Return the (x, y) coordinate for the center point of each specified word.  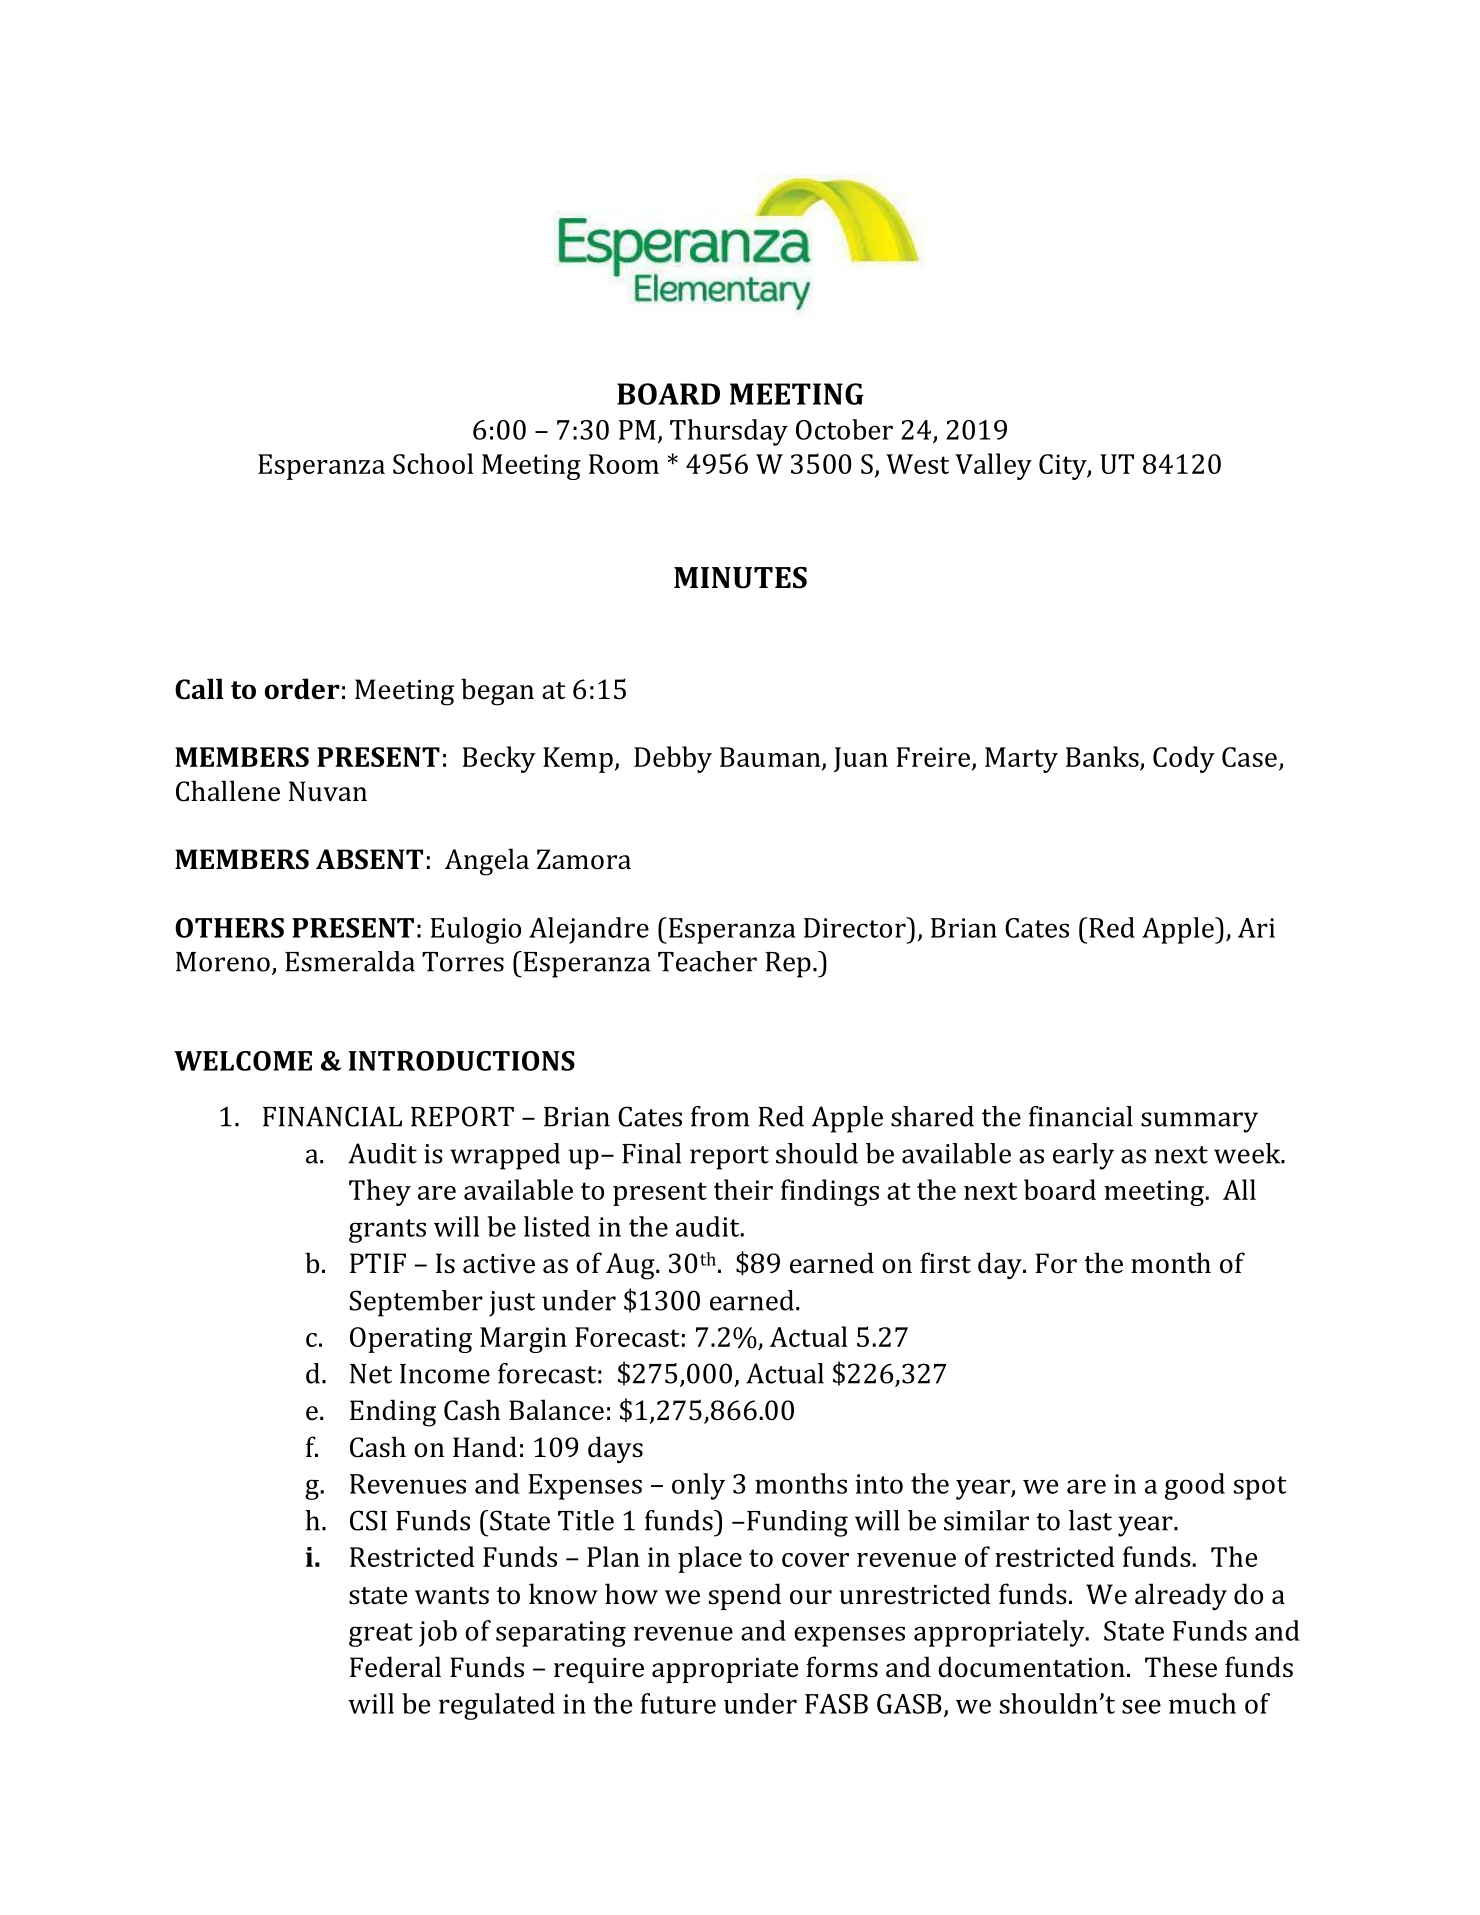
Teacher (707, 961)
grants (387, 1231)
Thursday (729, 432)
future (678, 1703)
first (945, 1263)
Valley (993, 466)
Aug (631, 1266)
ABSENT (369, 859)
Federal (395, 1667)
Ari (1256, 928)
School (433, 463)
